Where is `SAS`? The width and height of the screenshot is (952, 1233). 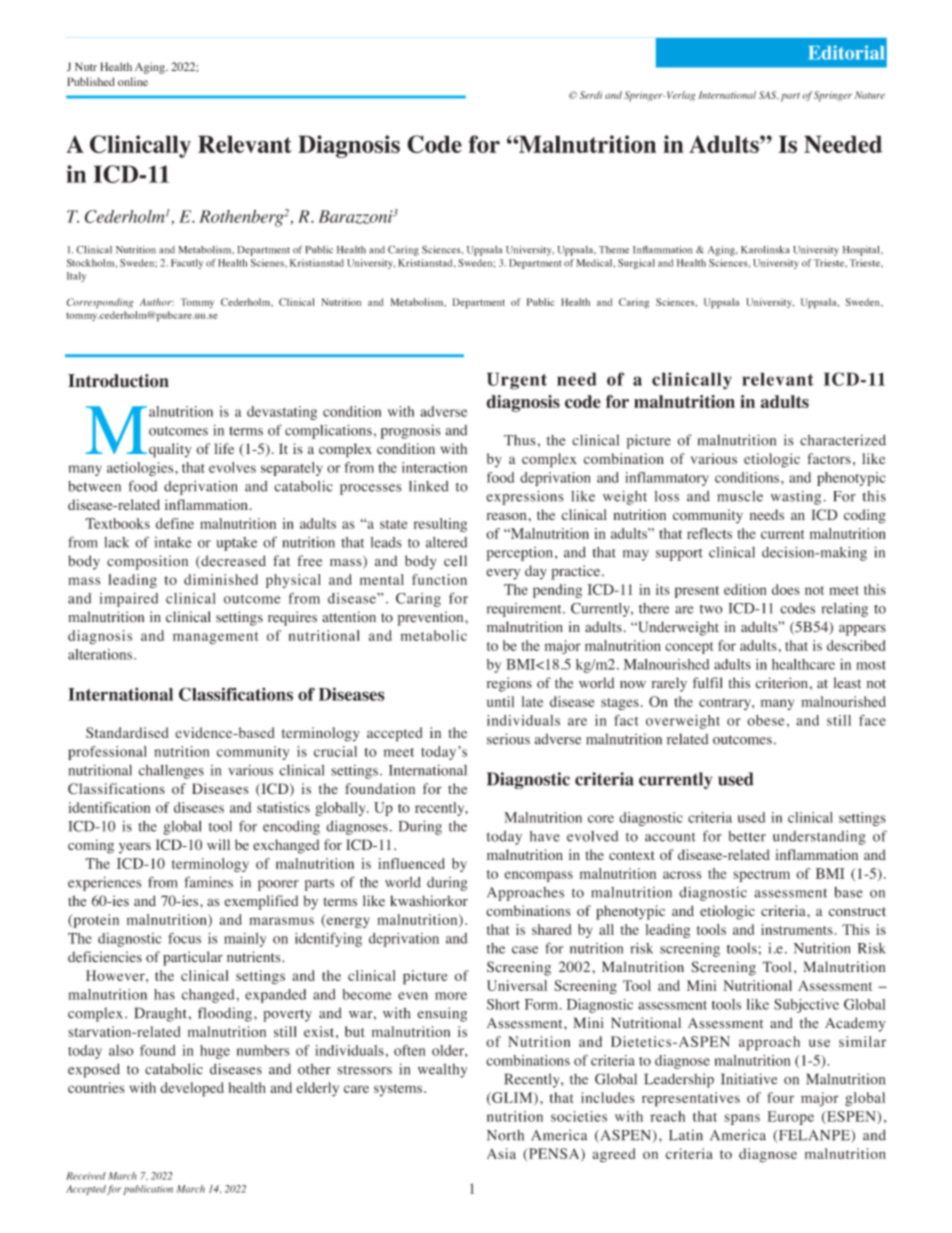 SAS is located at coordinates (769, 95).
